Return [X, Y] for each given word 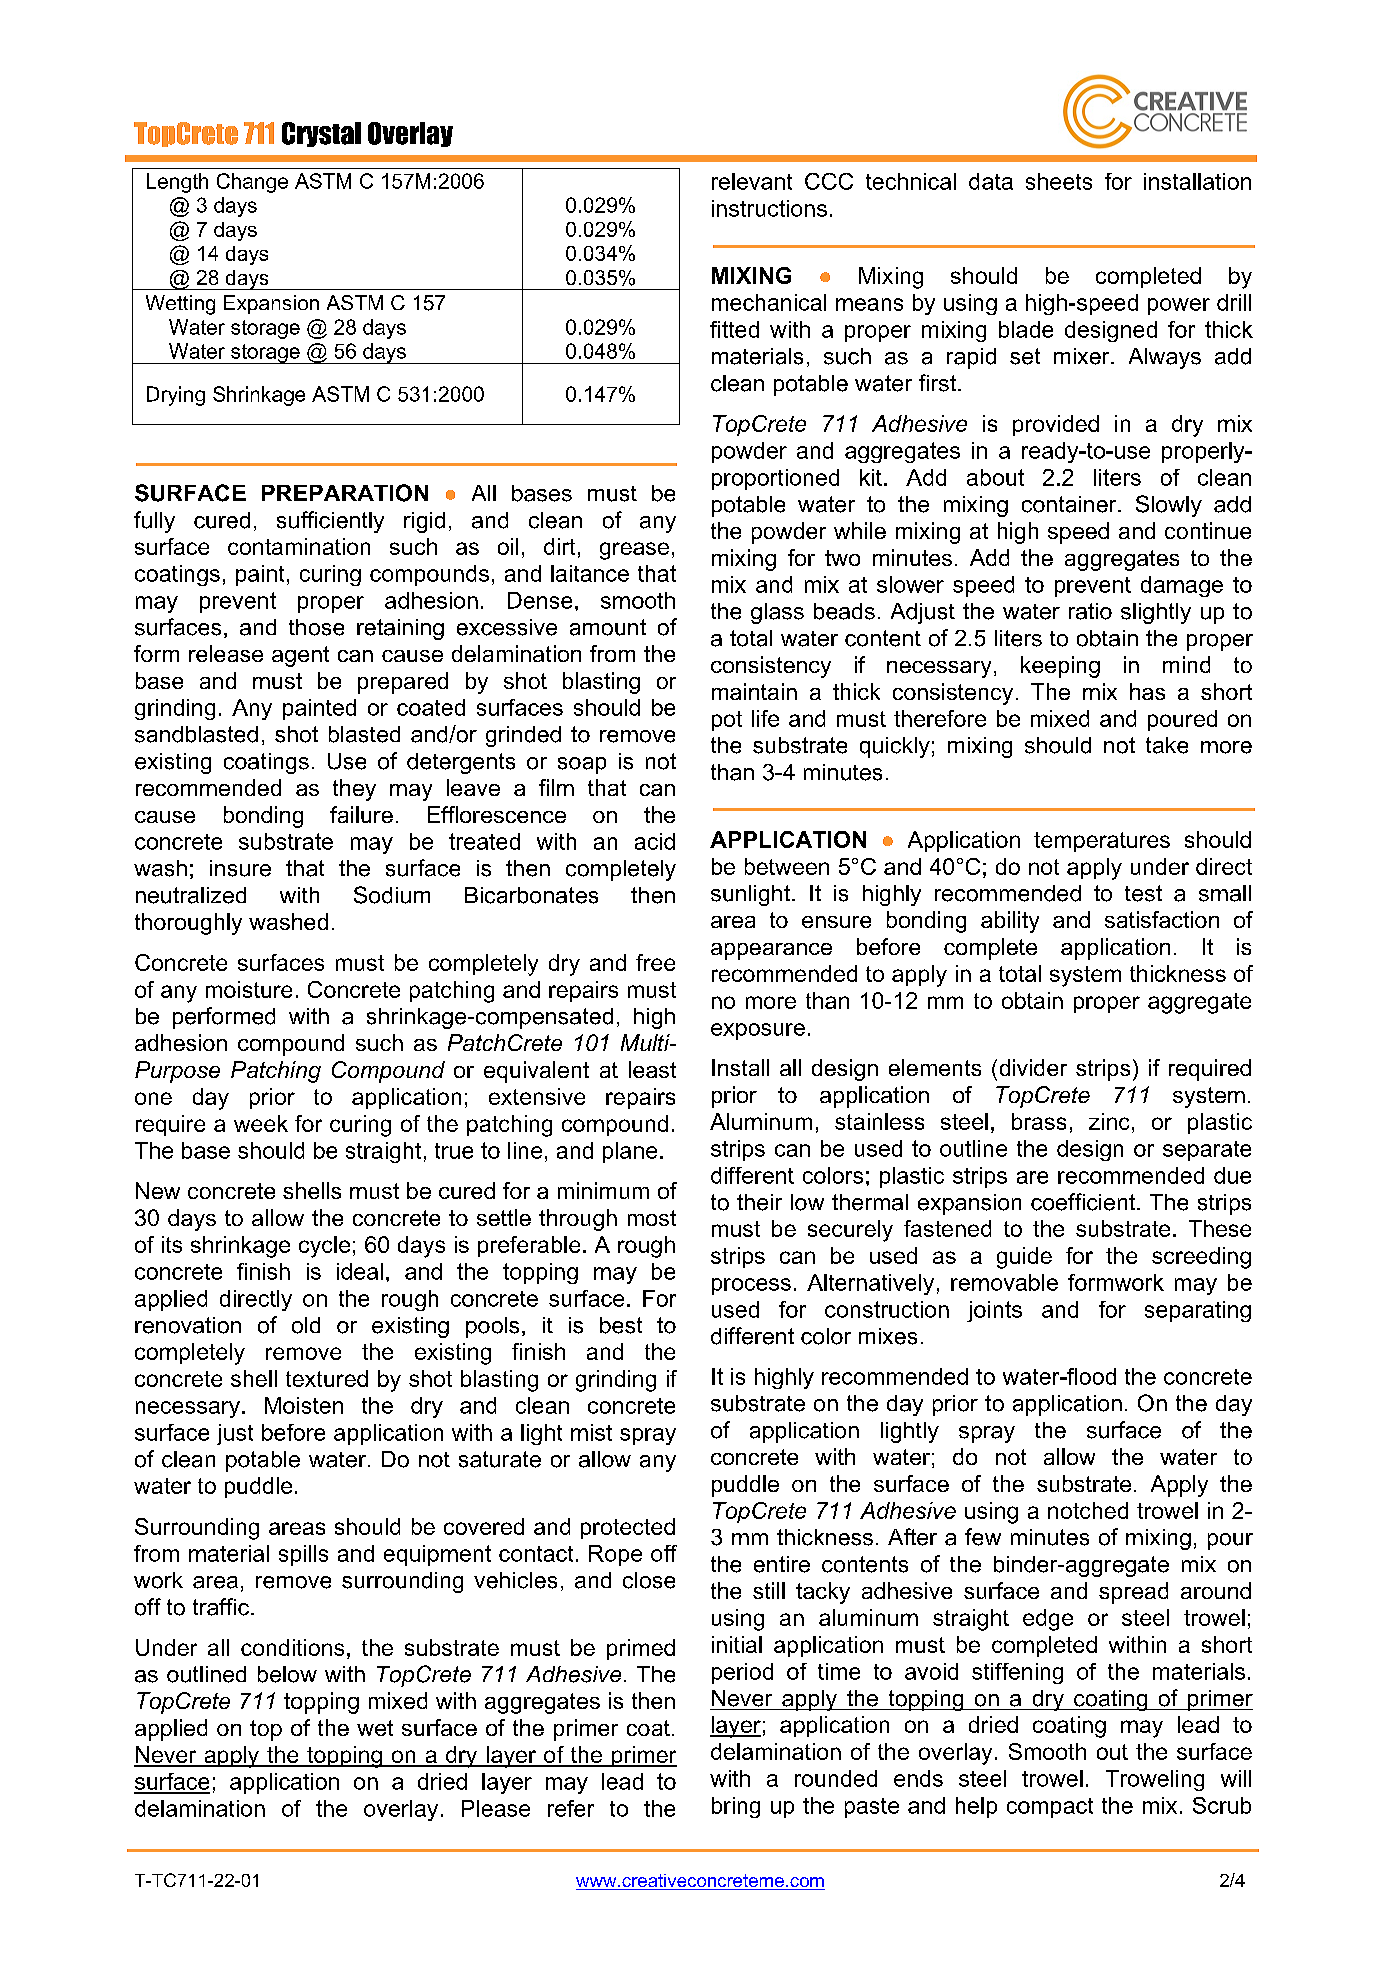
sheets [1059, 181]
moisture [249, 989]
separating [1198, 1311]
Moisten [304, 1405]
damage [1182, 586]
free [655, 962]
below [287, 1674]
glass [777, 613]
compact [1050, 1808]
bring [736, 1807]
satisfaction [1162, 919]
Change [252, 183]
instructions [769, 208]
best [621, 1325]
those [316, 627]
